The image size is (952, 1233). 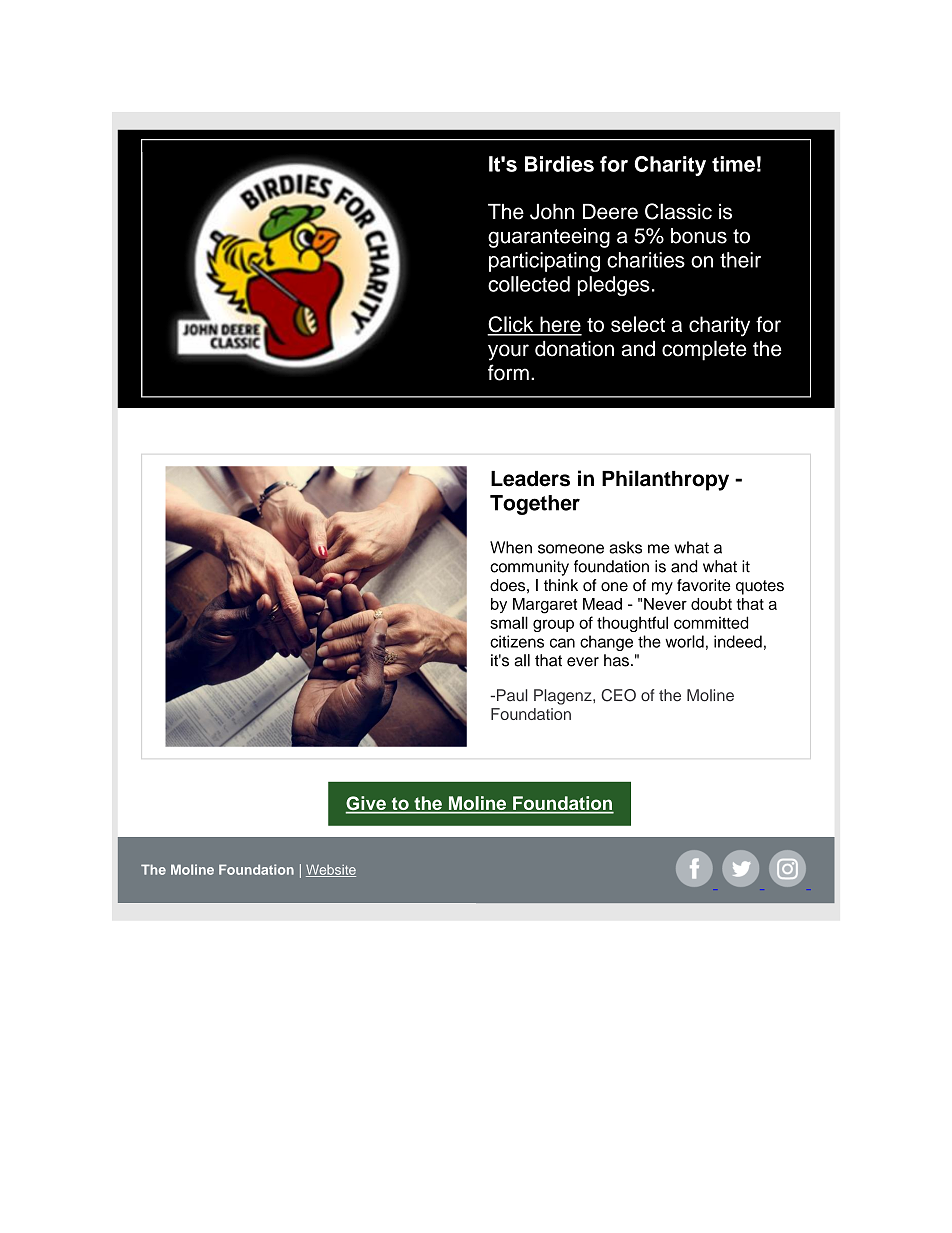 I want to click on Together, so click(x=535, y=505).
